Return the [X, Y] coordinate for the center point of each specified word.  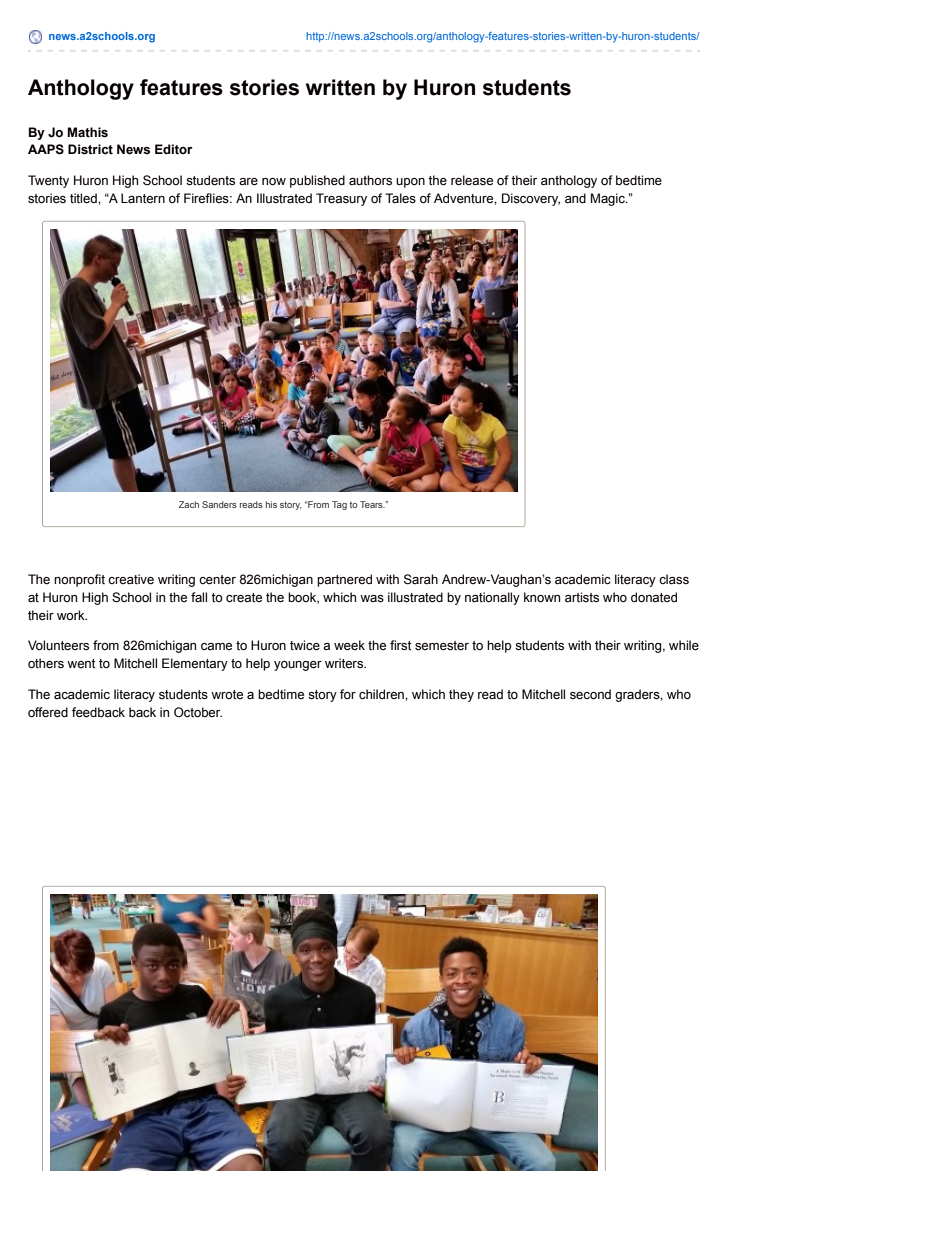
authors [370, 180]
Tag [339, 505]
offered [48, 712]
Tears [372, 504]
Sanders [219, 504]
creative [131, 579]
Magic [609, 199]
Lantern [143, 198]
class [674, 579]
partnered [344, 580]
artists [582, 597]
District [90, 149]
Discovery [531, 199]
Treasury [341, 199]
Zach [188, 504]
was [372, 599]
